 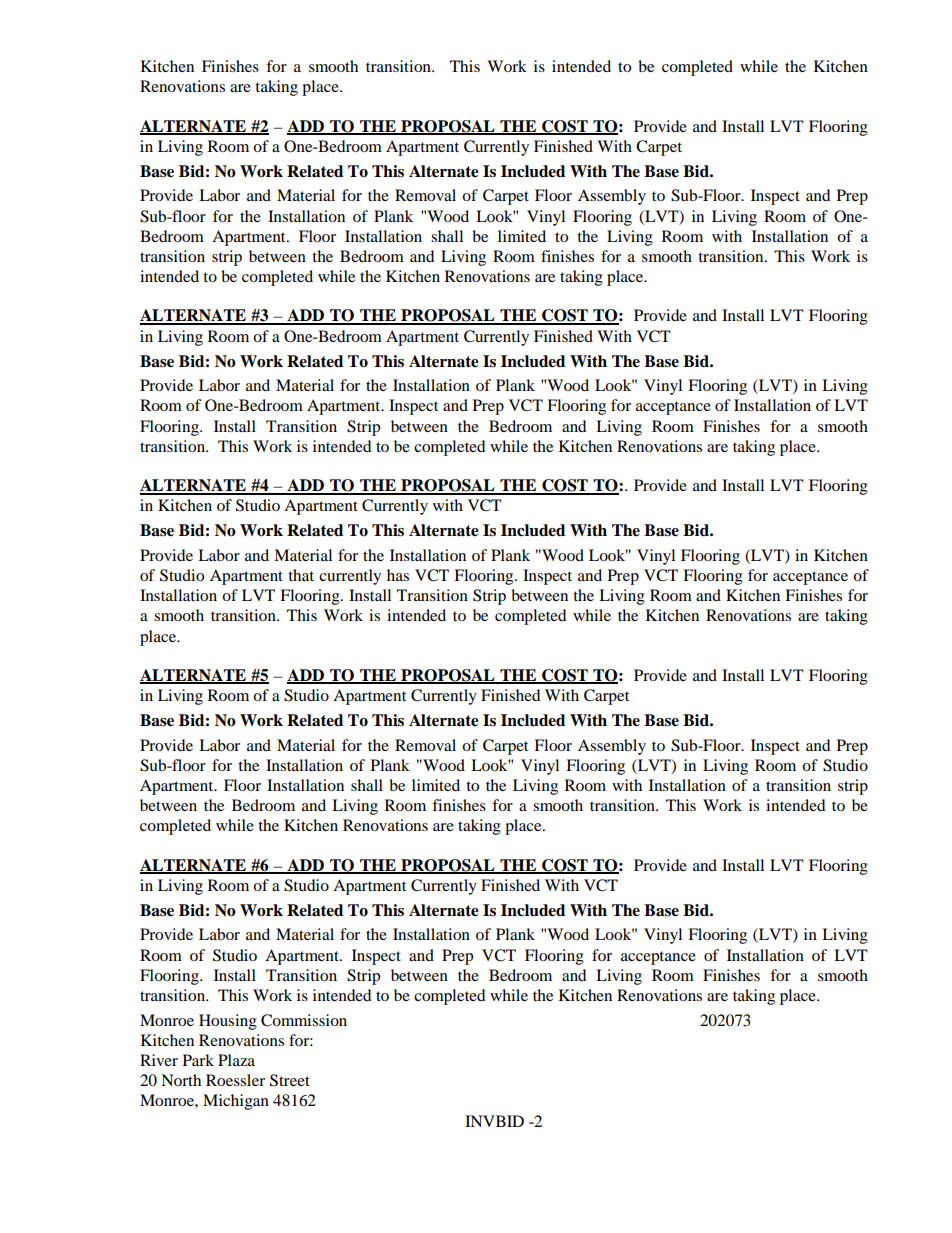 I want to click on Street, so click(x=290, y=1080).
